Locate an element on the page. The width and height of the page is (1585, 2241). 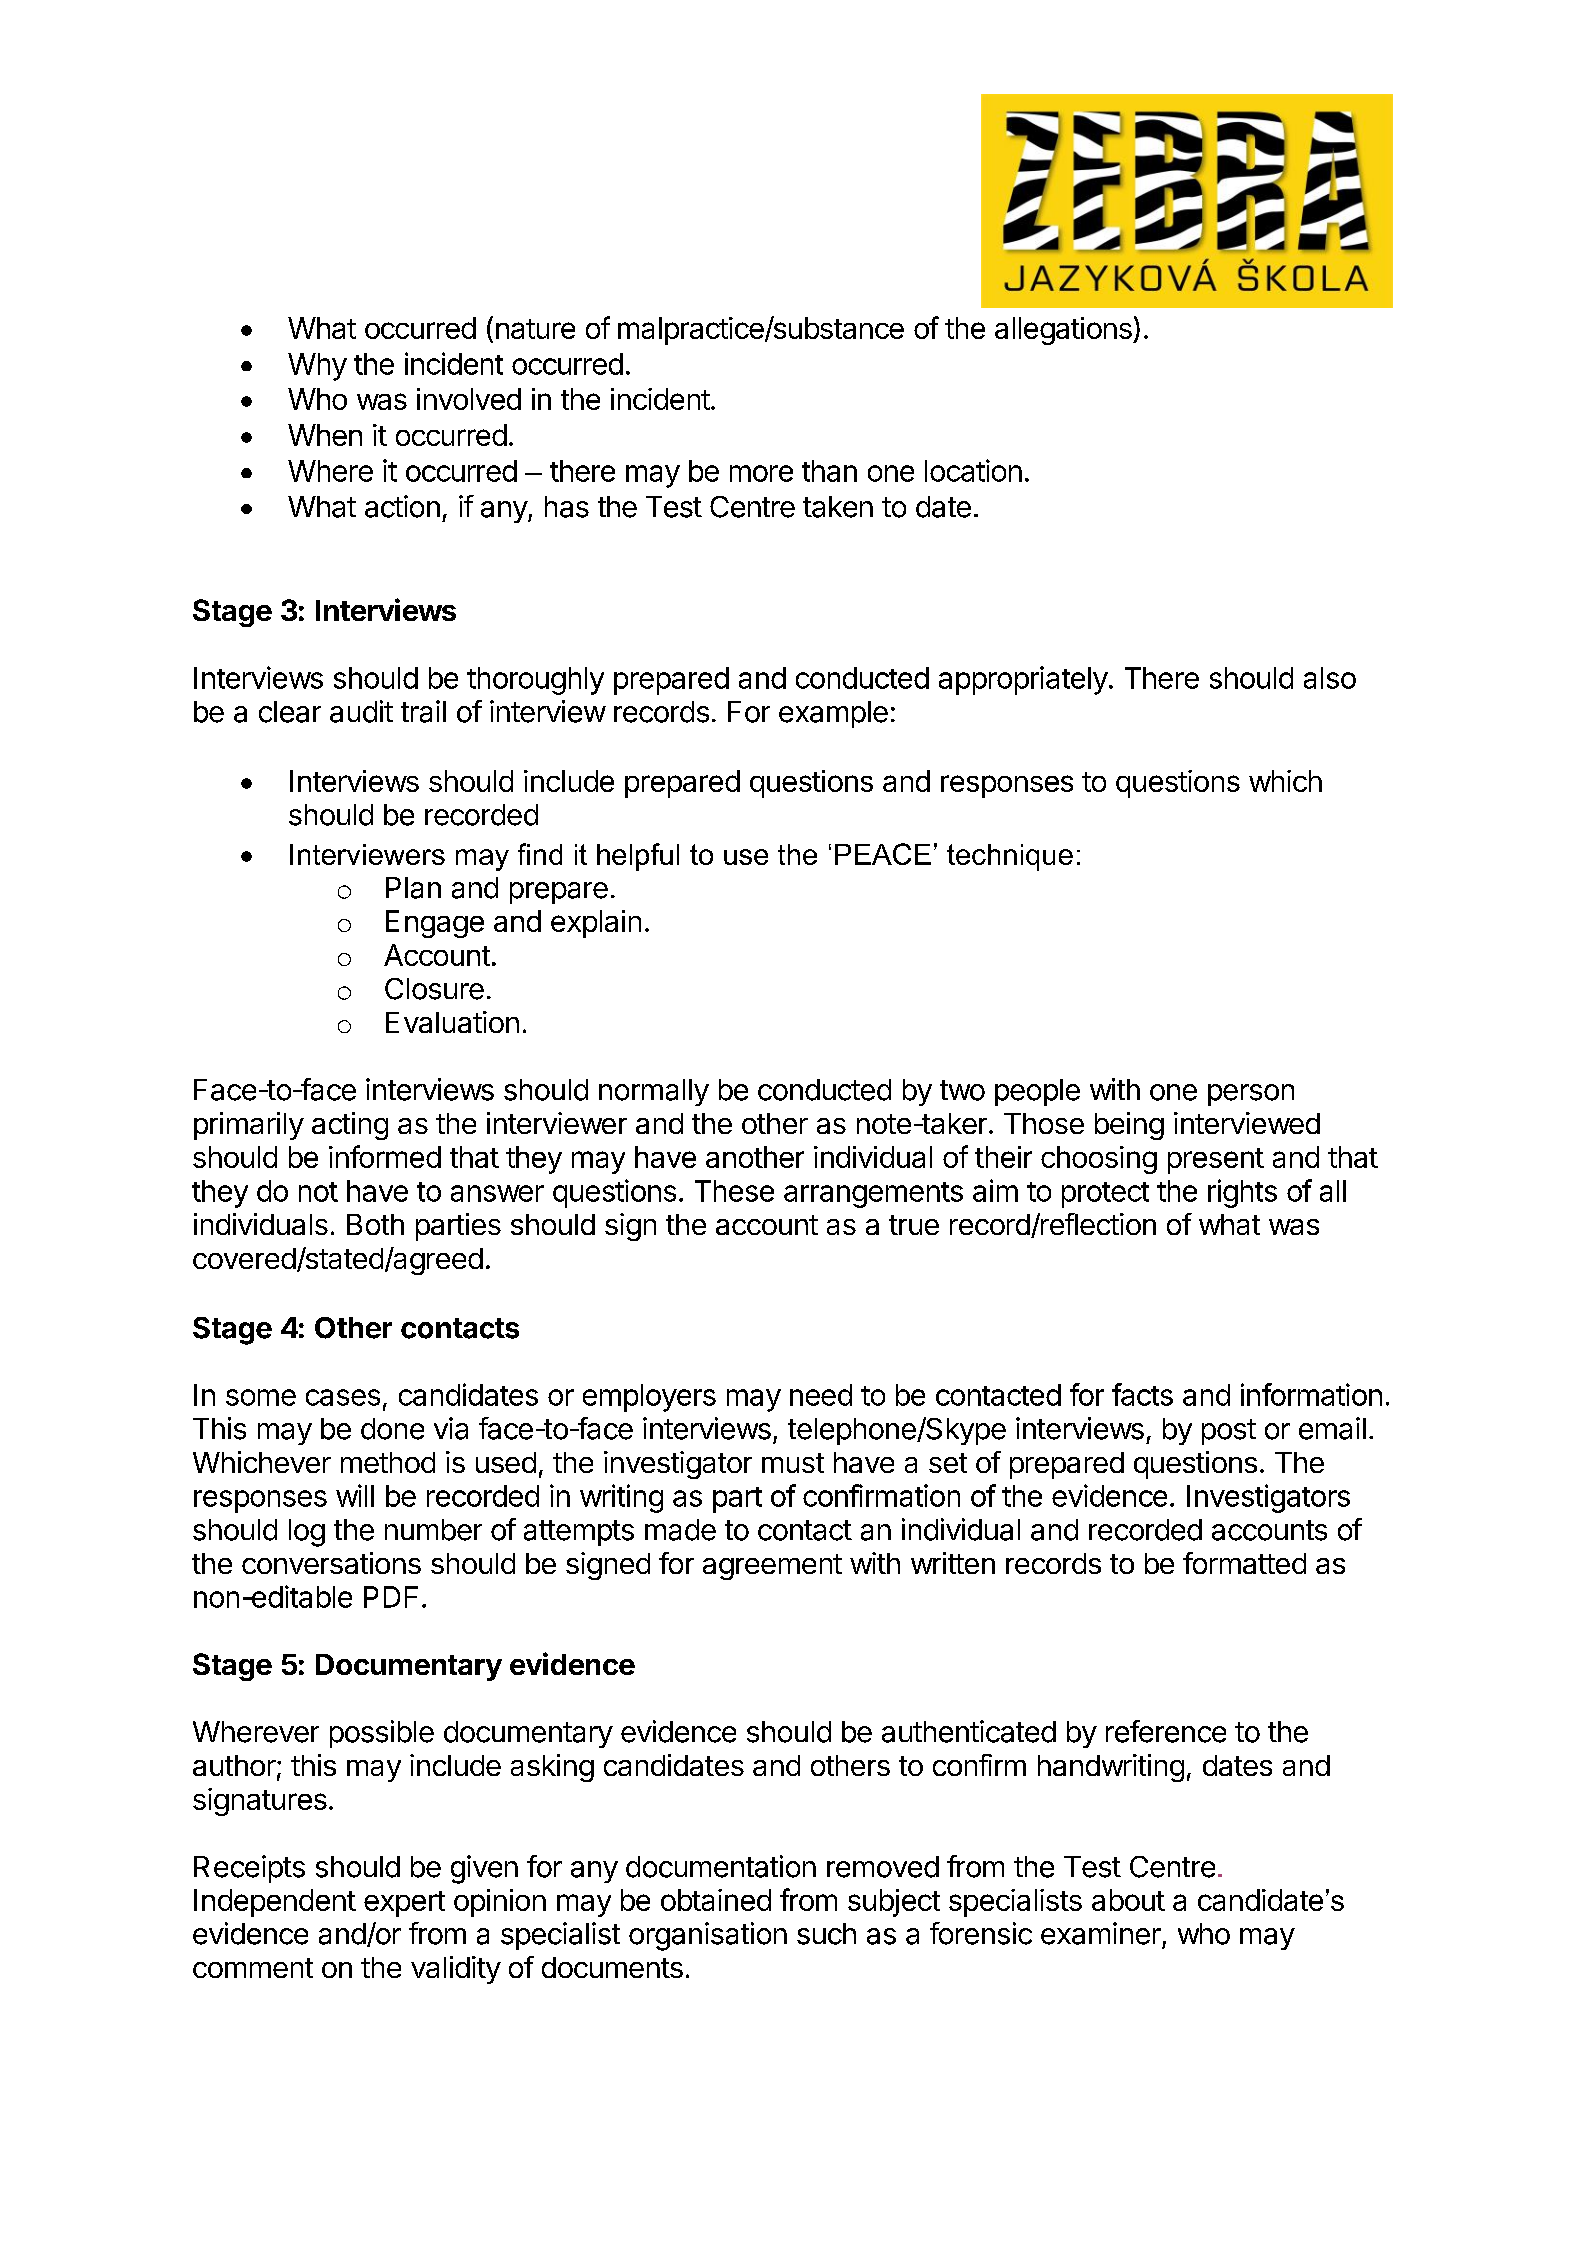
Why is located at coordinates (317, 367).
